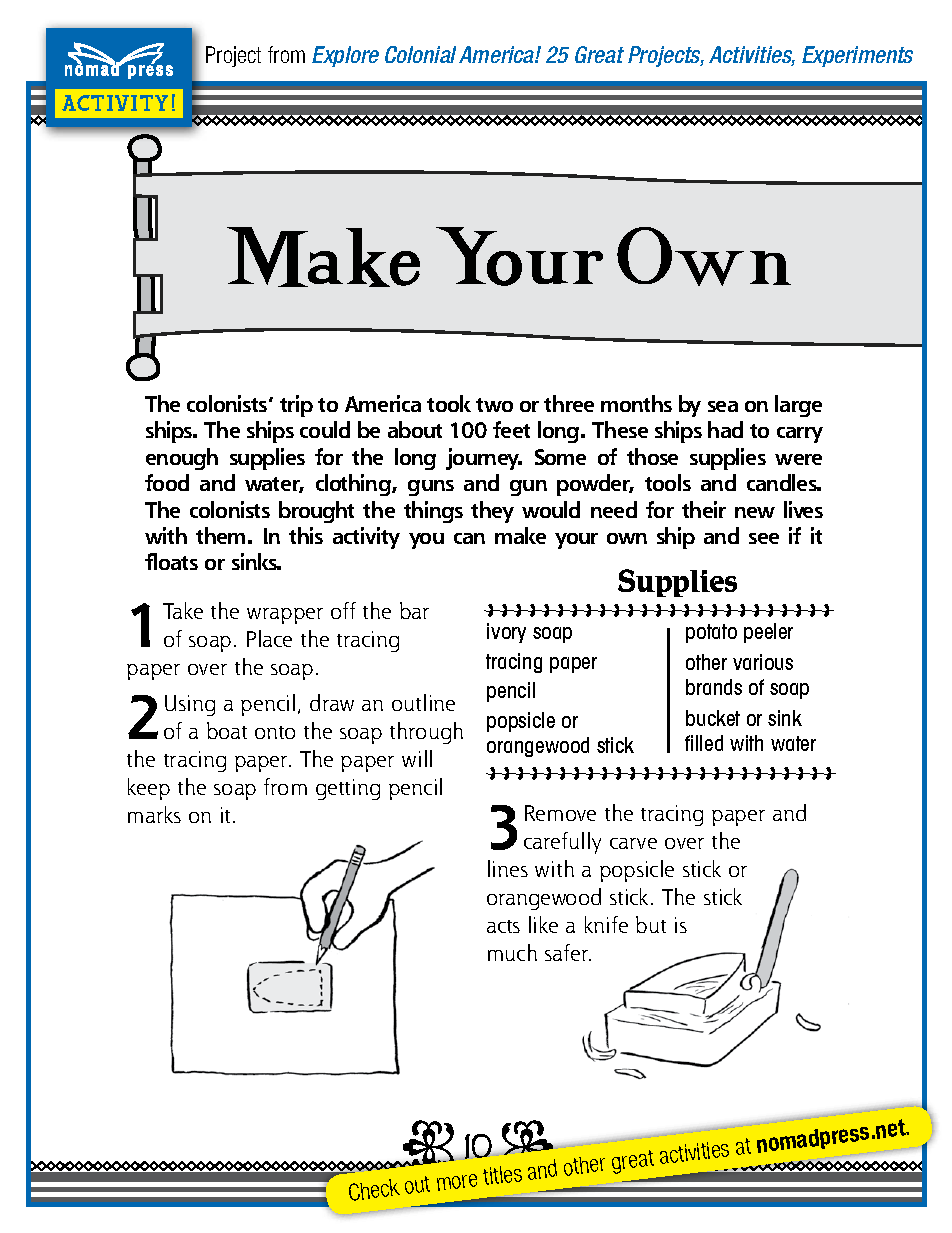 Image resolution: width=952 pixels, height=1233 pixels. What do you see at coordinates (714, 687) in the page?
I see `brands` at bounding box center [714, 687].
